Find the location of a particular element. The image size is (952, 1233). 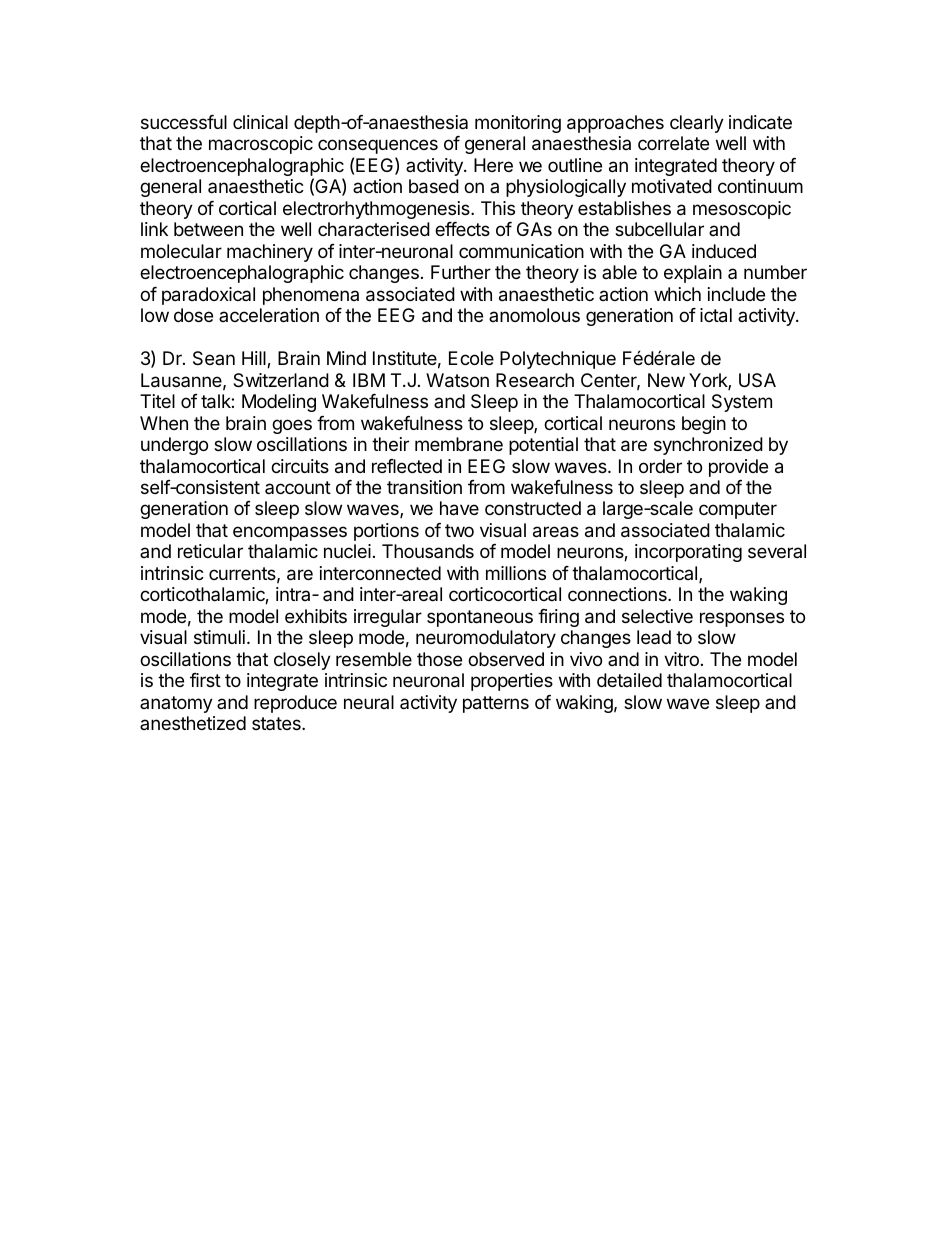

begin is located at coordinates (704, 425).
